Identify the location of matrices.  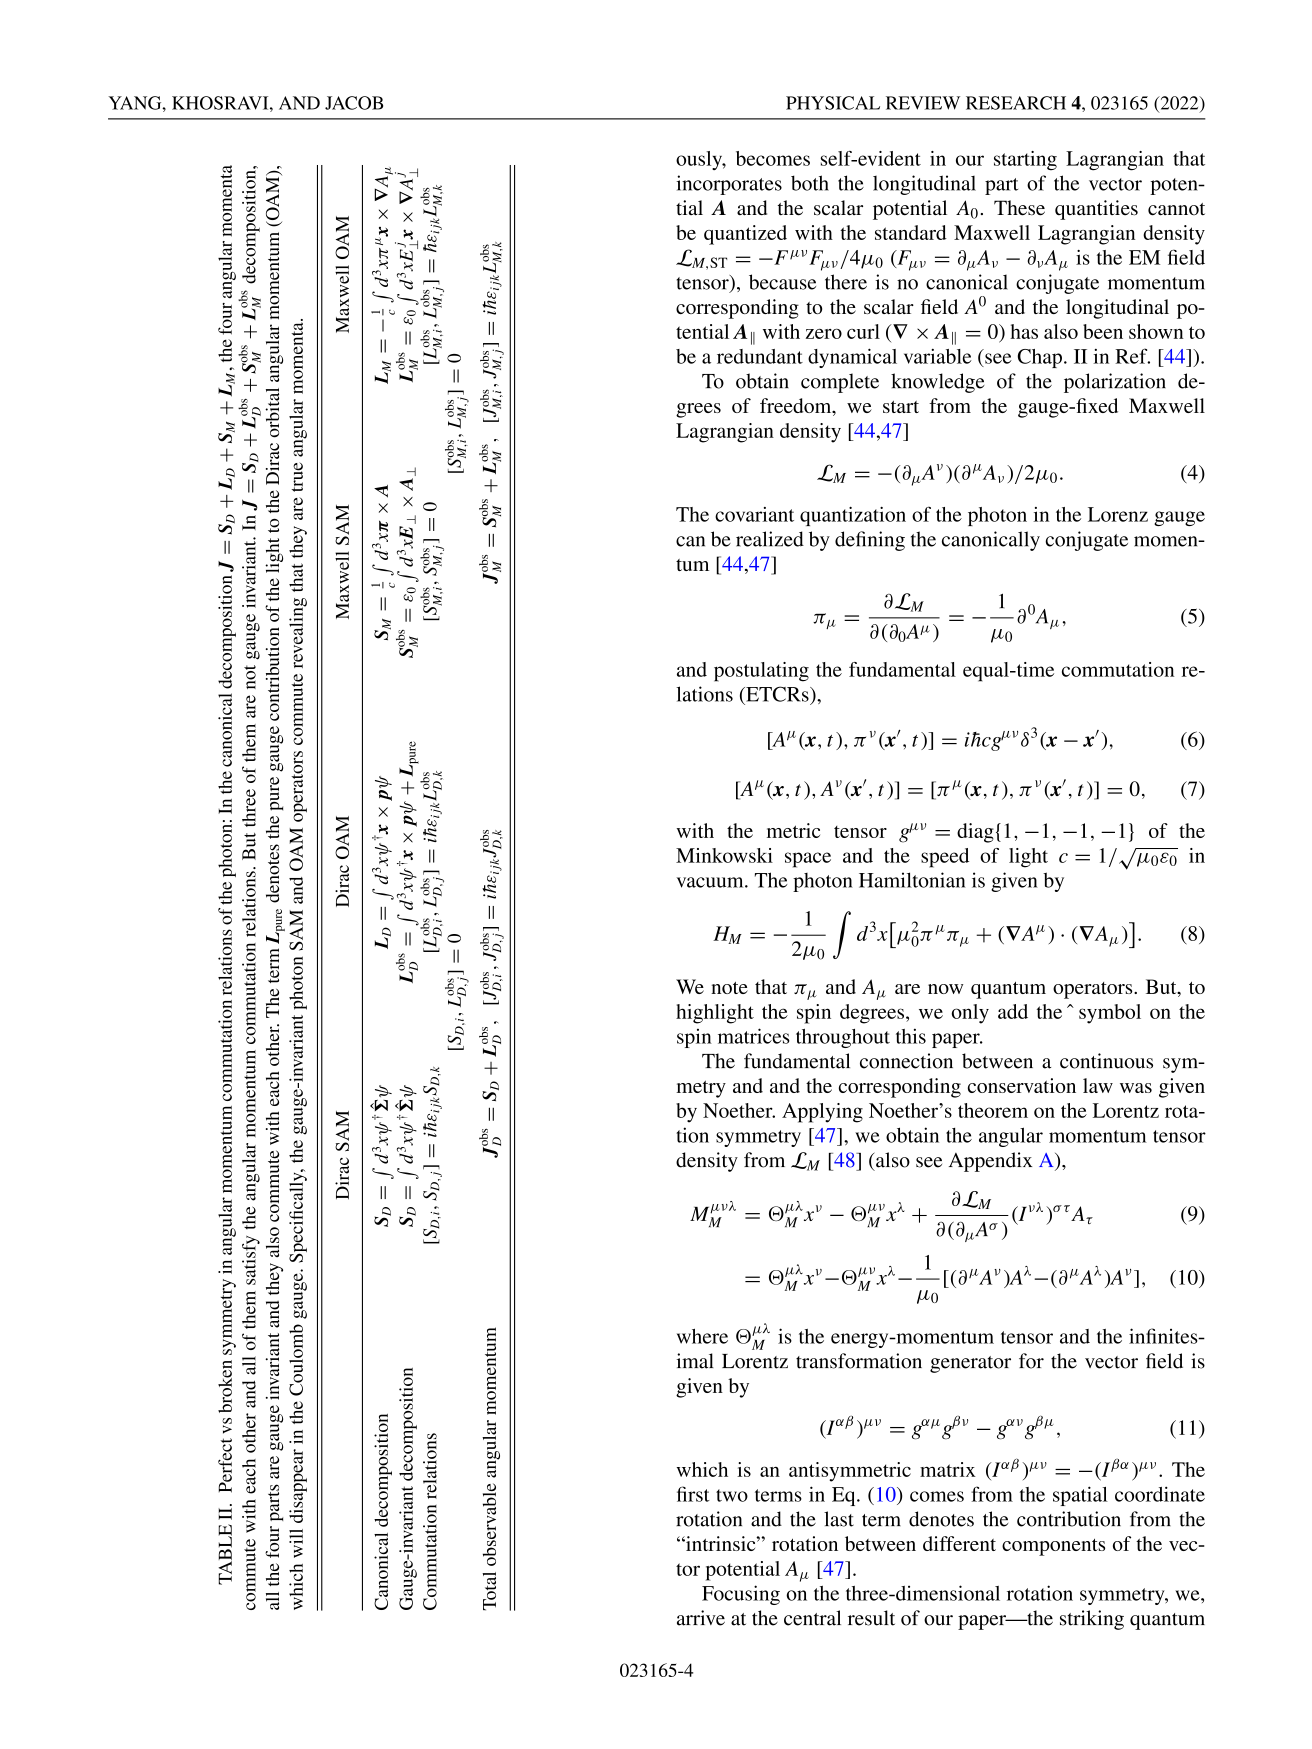
(754, 1036).
